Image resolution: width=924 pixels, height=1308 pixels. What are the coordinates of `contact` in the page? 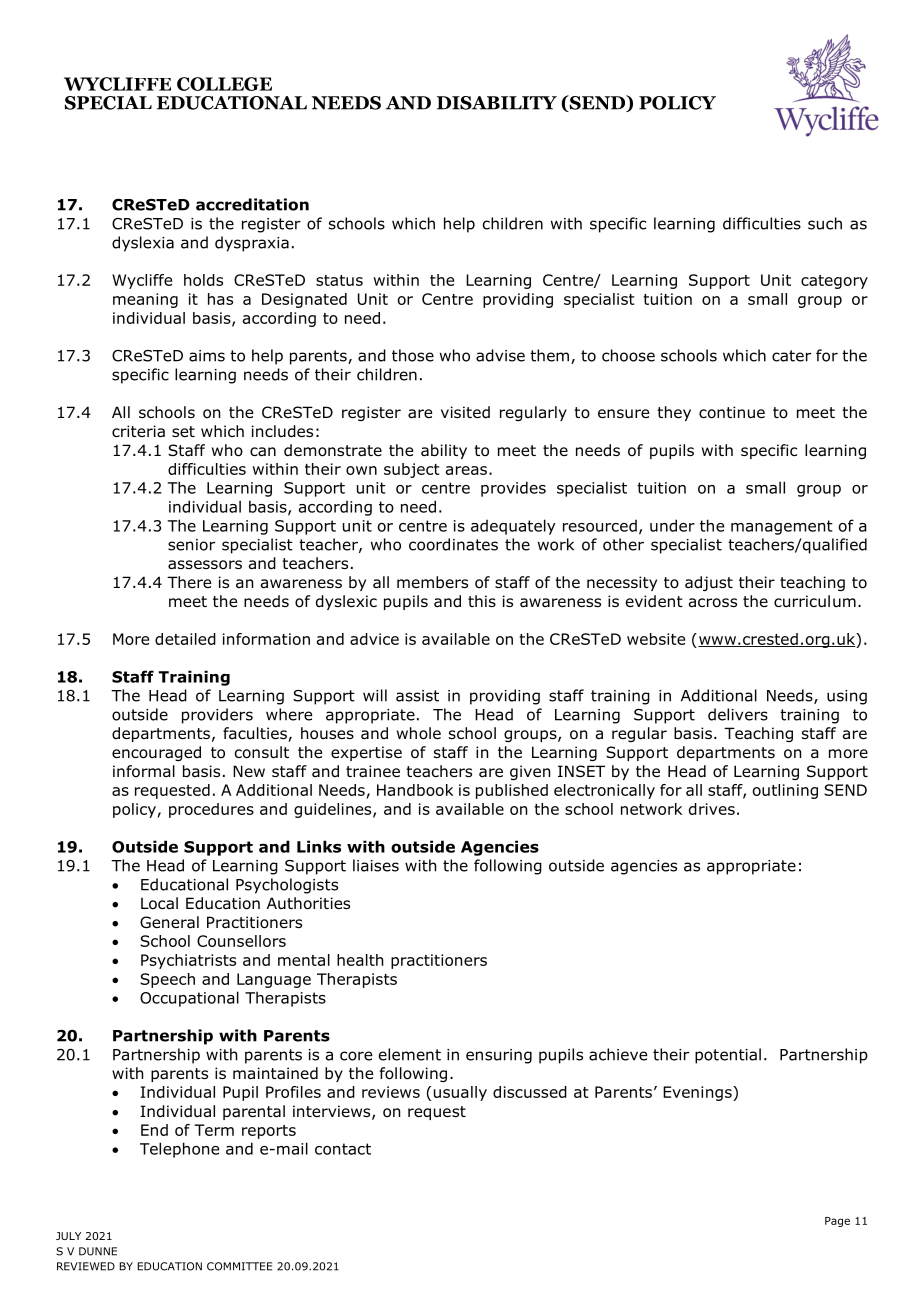 It's located at (343, 1149).
